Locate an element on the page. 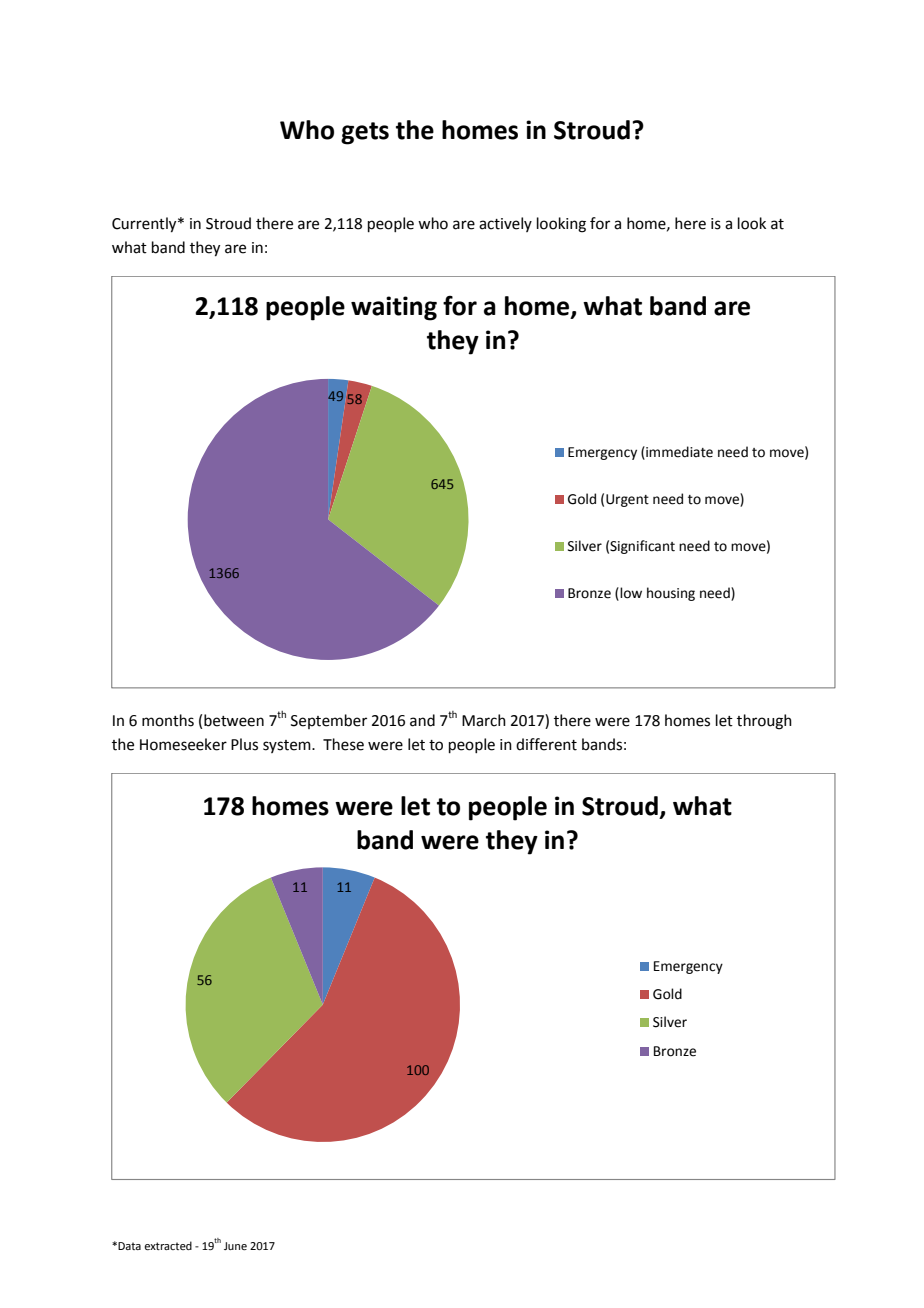  different is located at coordinates (546, 744).
